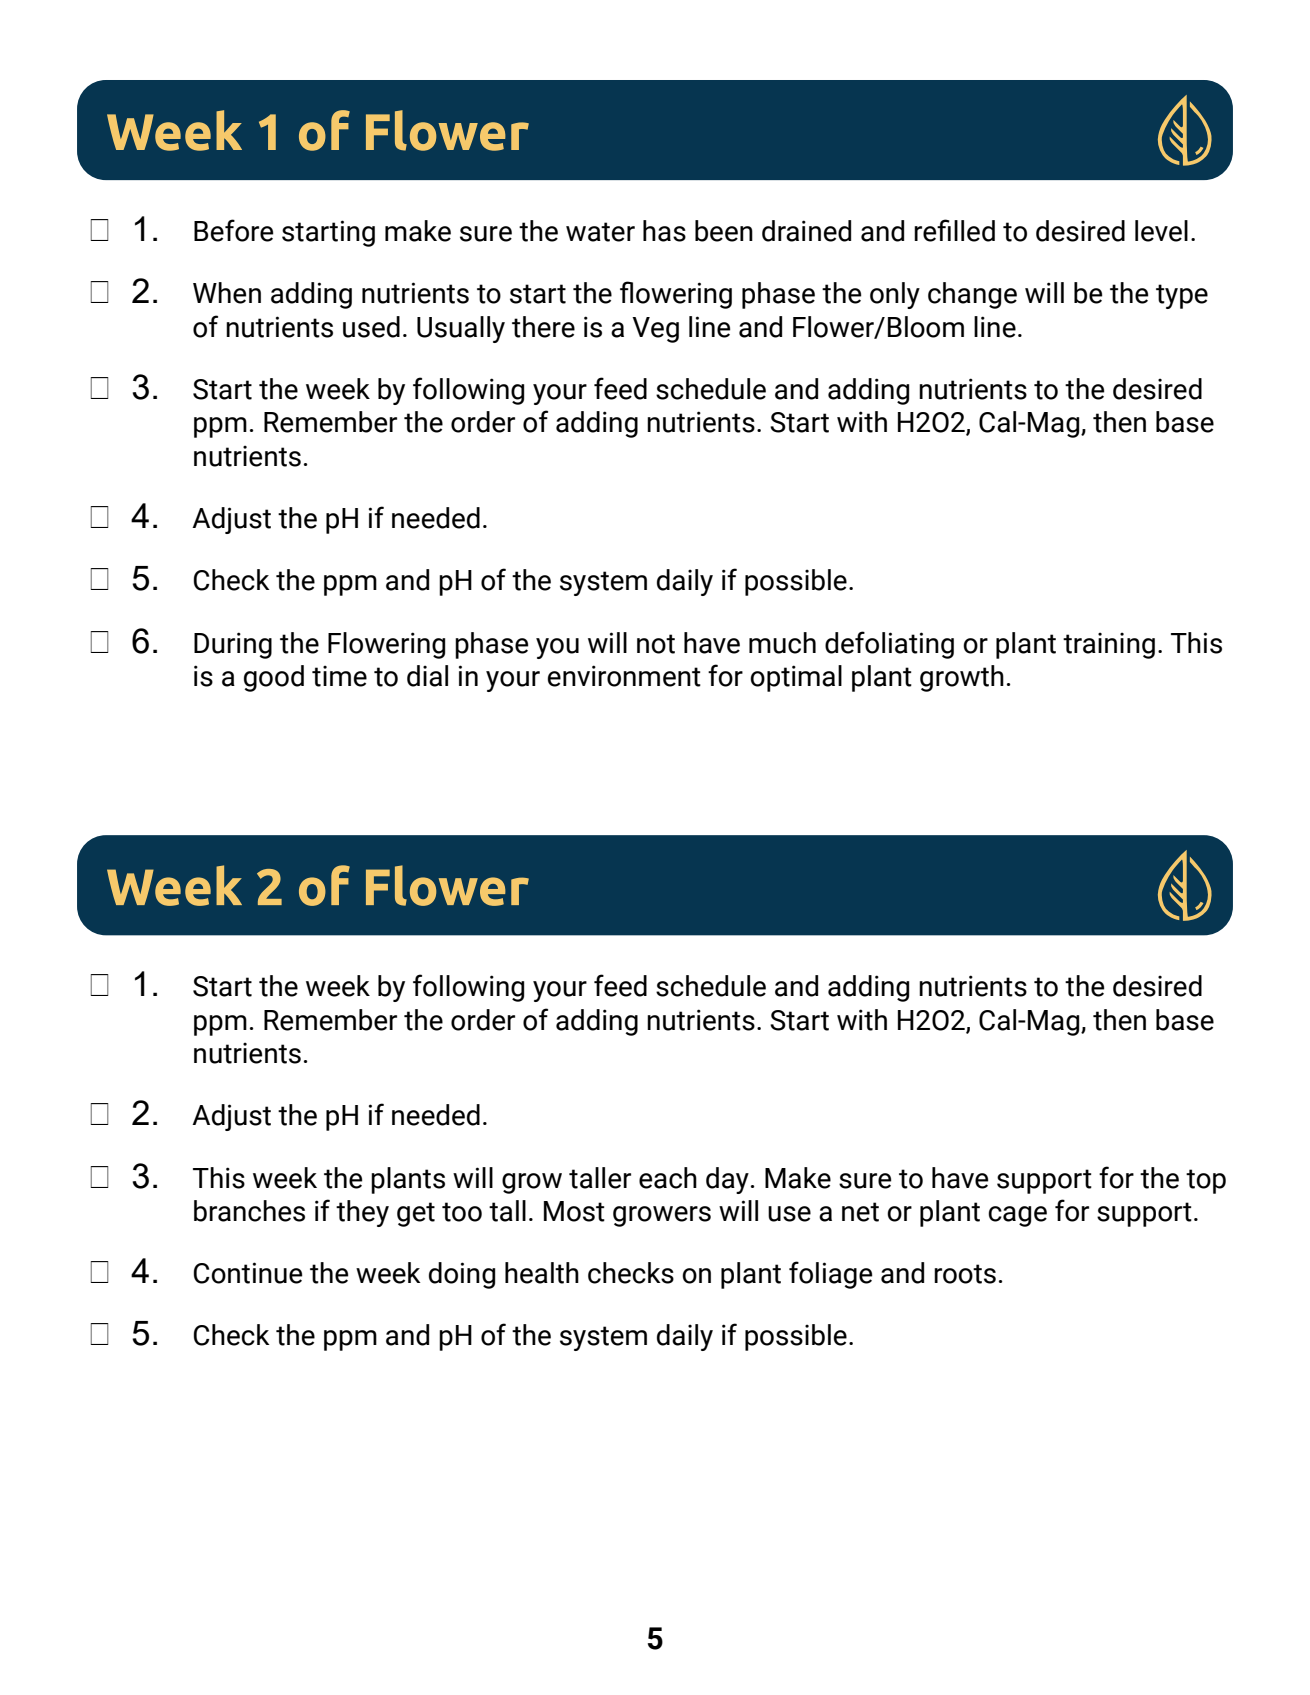 Image resolution: width=1310 pixels, height=1695 pixels. What do you see at coordinates (1161, 231) in the screenshot?
I see `level` at bounding box center [1161, 231].
